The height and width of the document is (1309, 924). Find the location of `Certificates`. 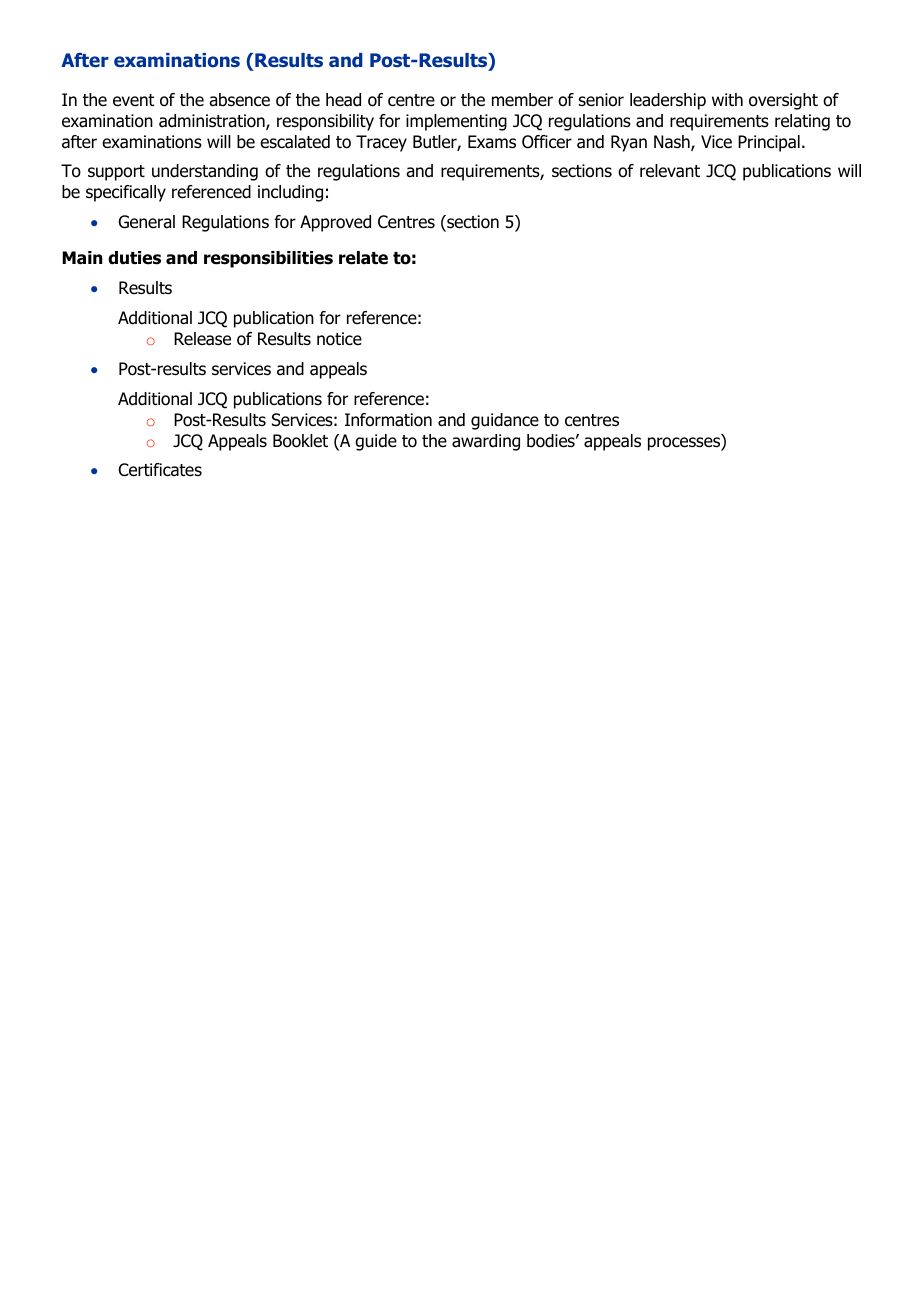

Certificates is located at coordinates (160, 470).
